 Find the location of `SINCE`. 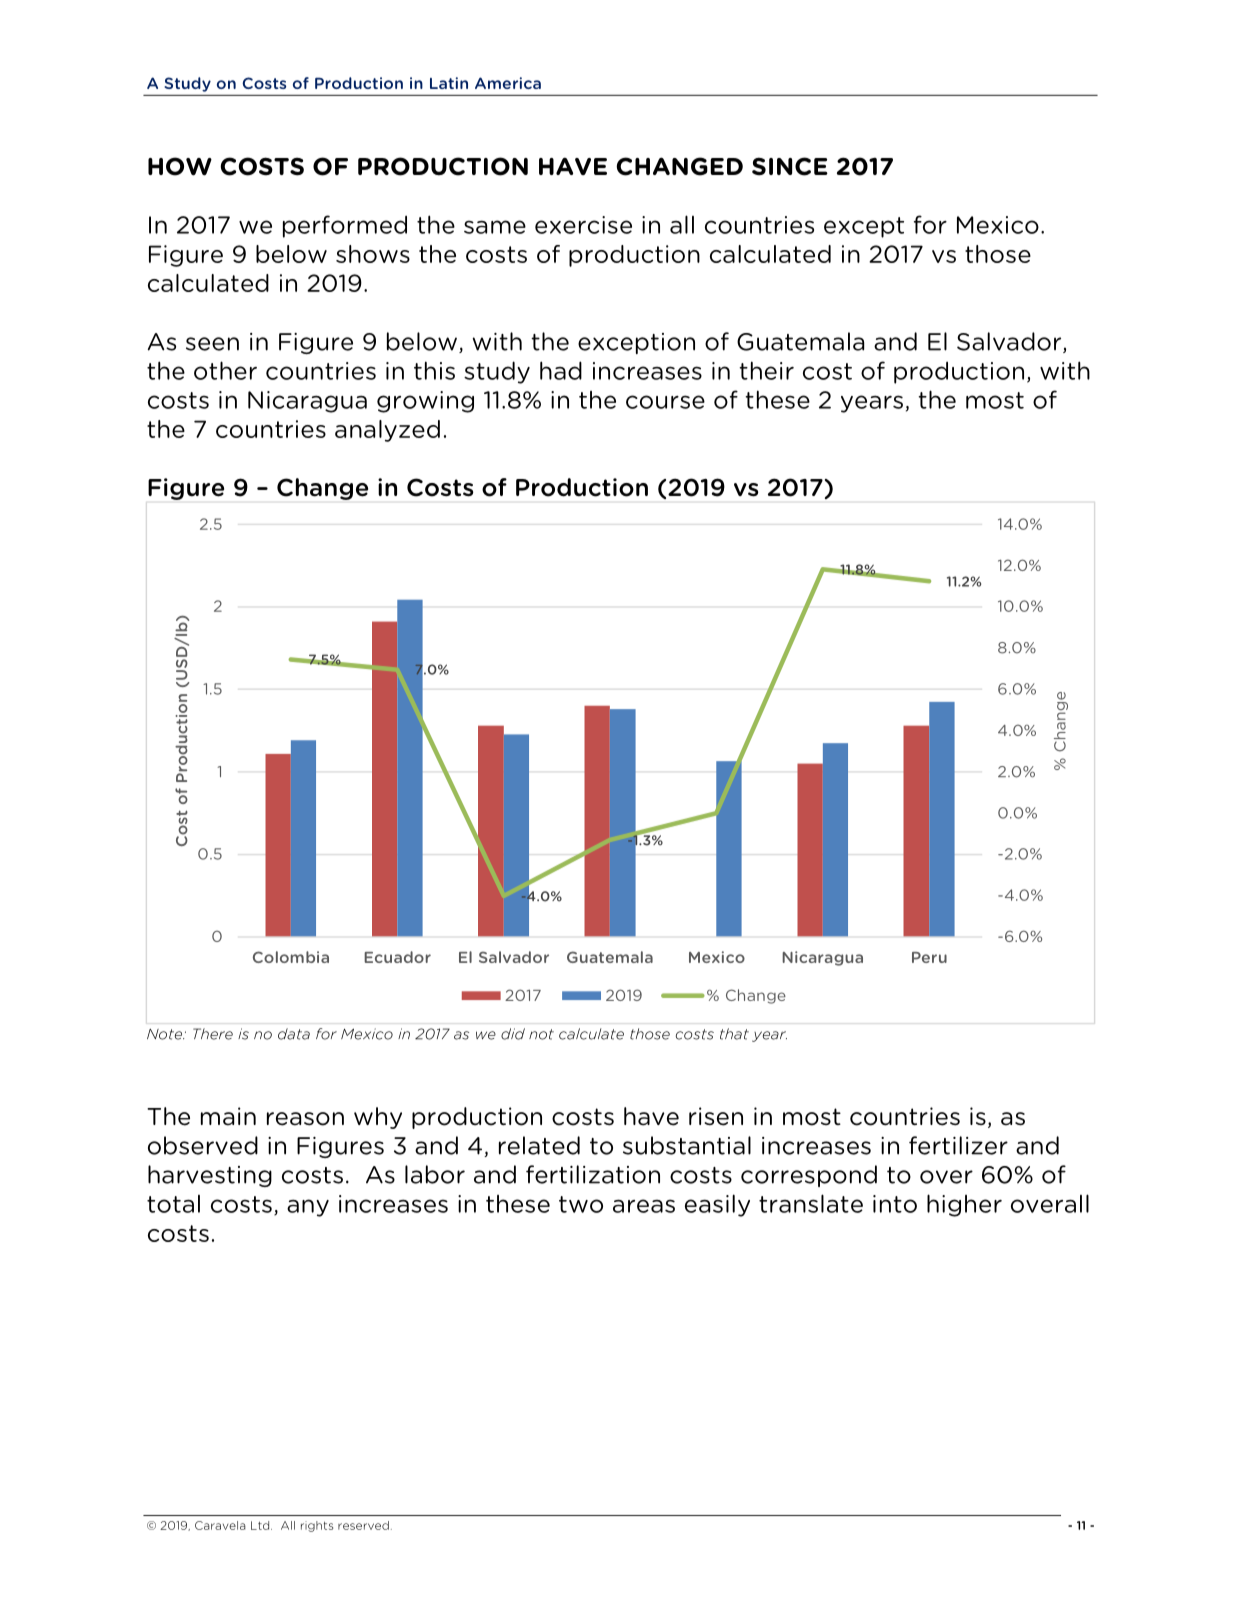

SINCE is located at coordinates (790, 166).
